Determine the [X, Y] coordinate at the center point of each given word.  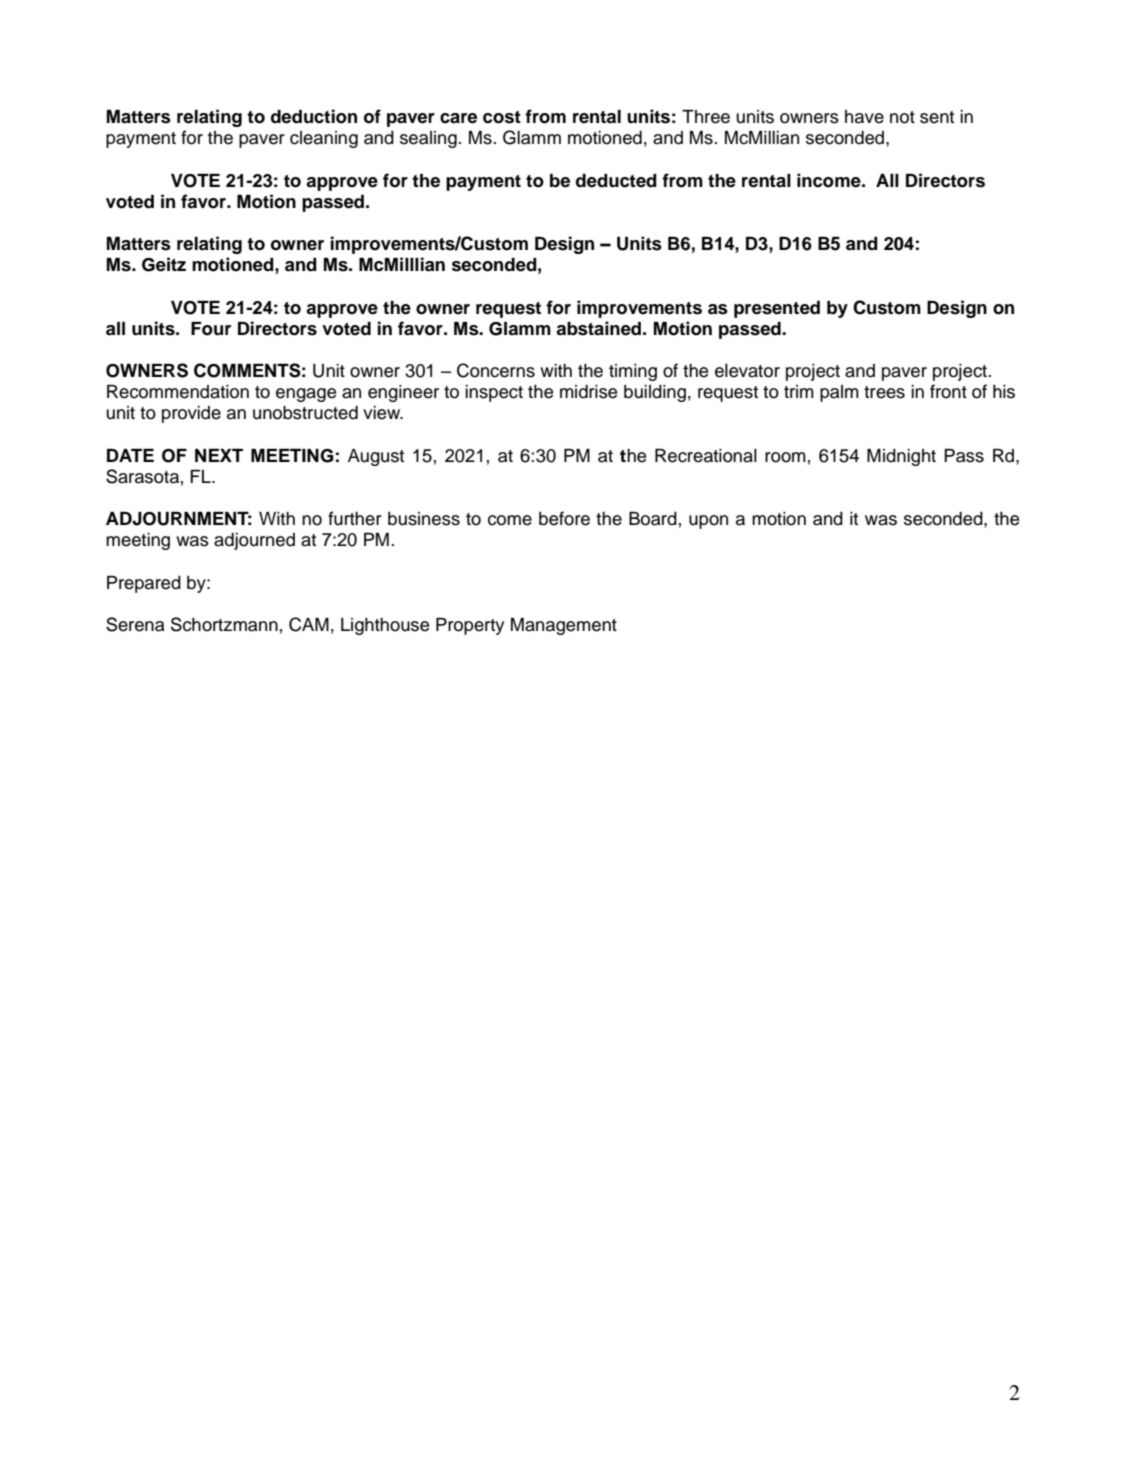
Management [564, 626]
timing [633, 372]
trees [884, 392]
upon [708, 522]
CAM [309, 624]
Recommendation [178, 392]
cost [502, 117]
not [902, 117]
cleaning [324, 139]
